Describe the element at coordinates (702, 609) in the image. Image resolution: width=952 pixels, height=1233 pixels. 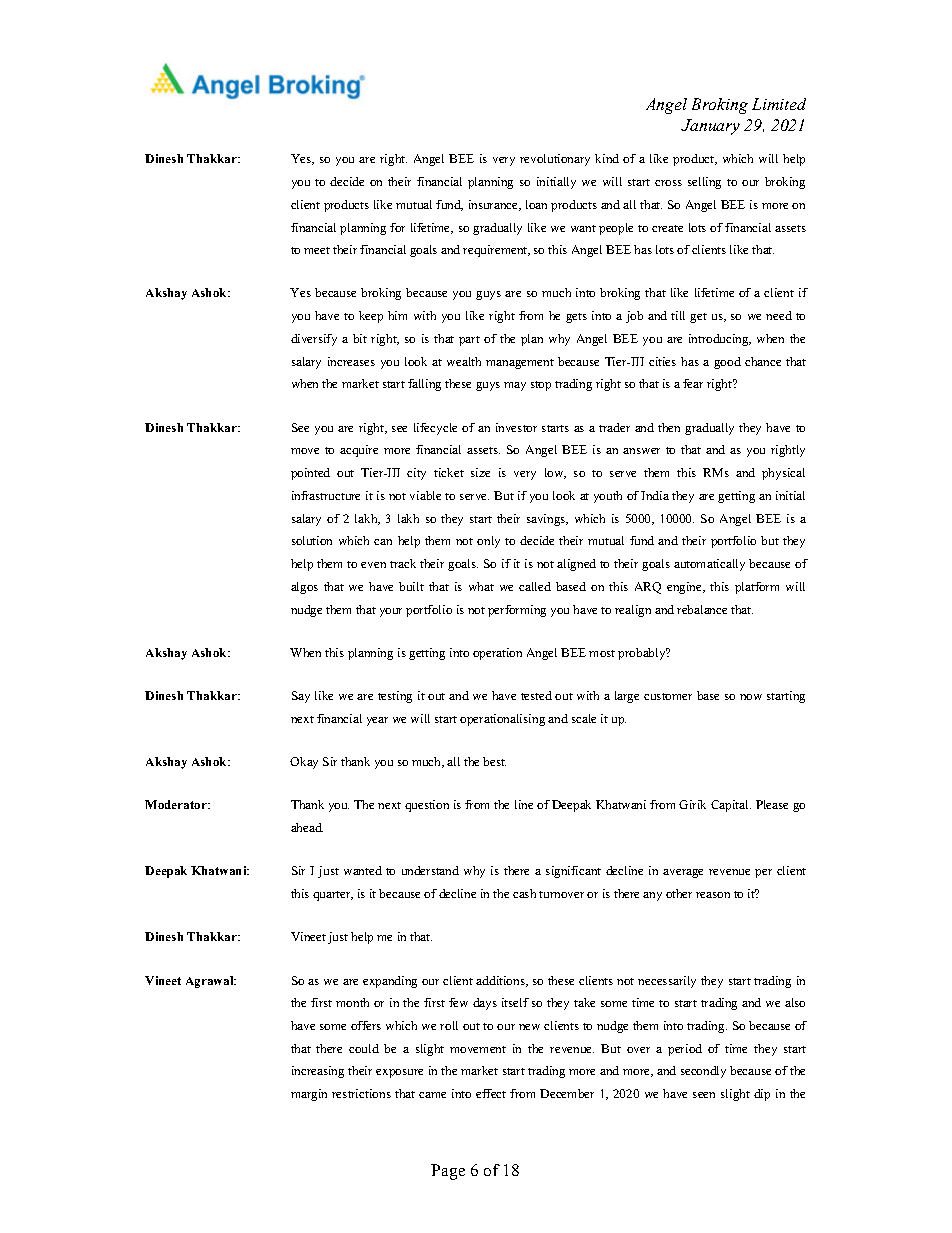
I see `rebalance` at that location.
